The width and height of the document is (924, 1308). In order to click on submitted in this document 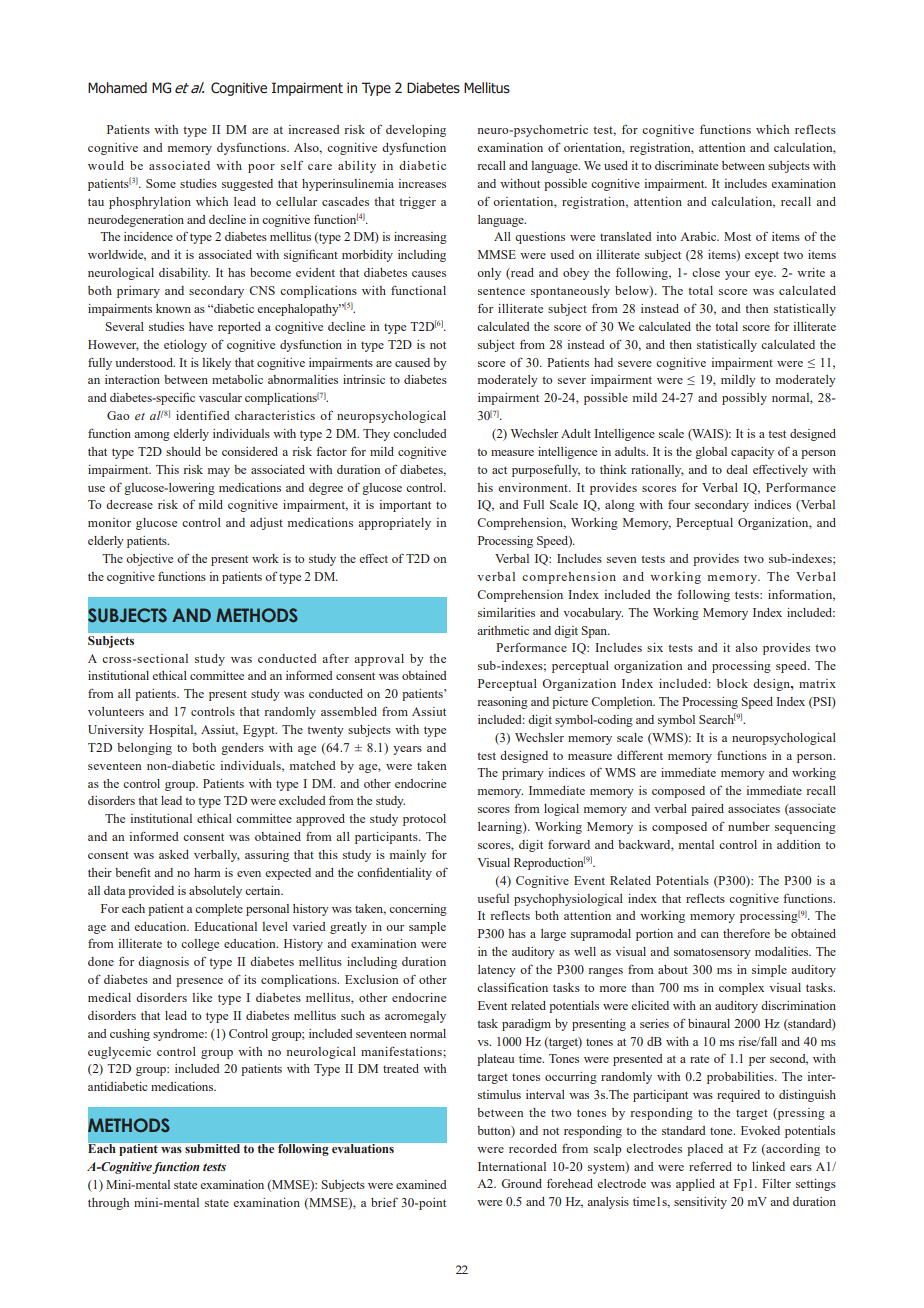, I will do `click(212, 1148)`.
